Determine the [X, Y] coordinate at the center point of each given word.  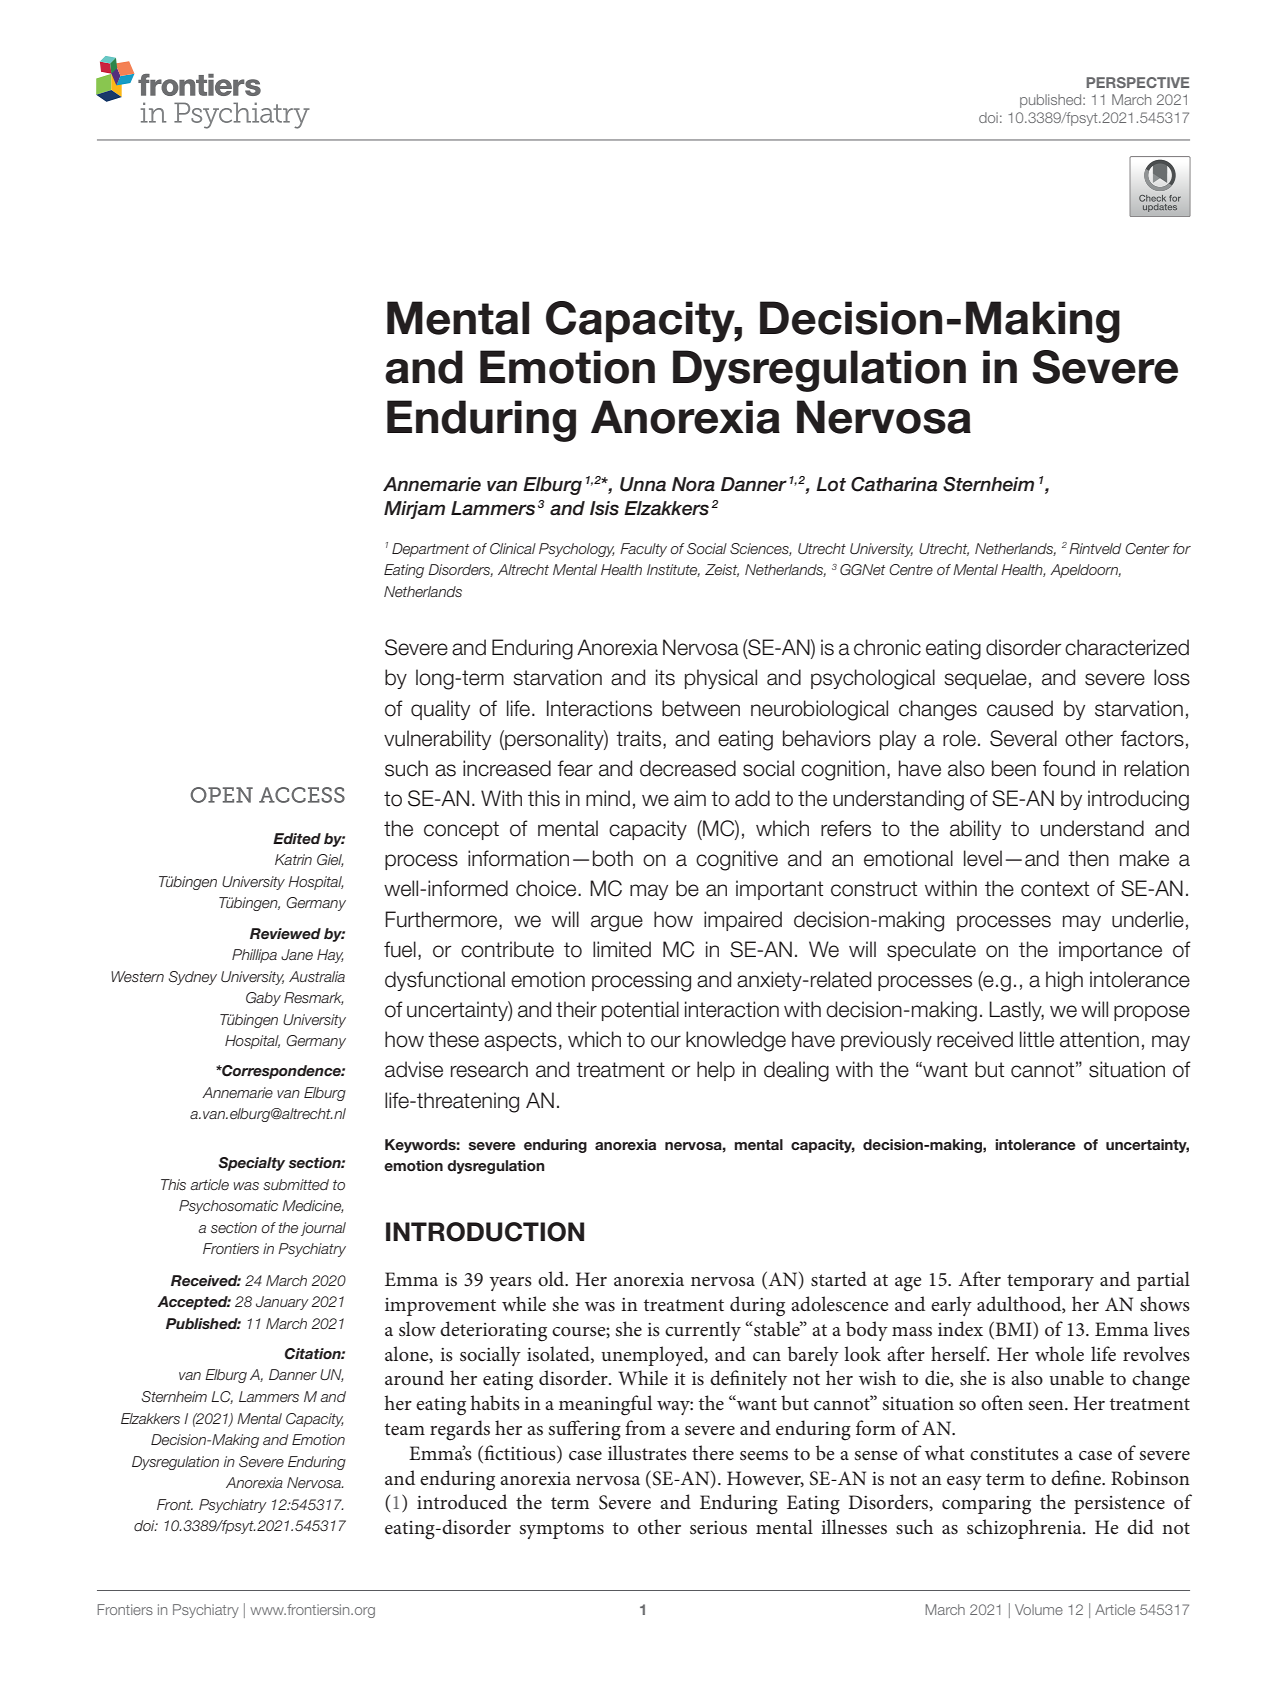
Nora [693, 484]
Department [430, 550]
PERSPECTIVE [1137, 82]
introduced [462, 1502]
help [716, 1071]
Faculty [643, 550]
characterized [1127, 647]
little [1037, 1039]
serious [718, 1528]
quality [440, 710]
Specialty [251, 1164]
